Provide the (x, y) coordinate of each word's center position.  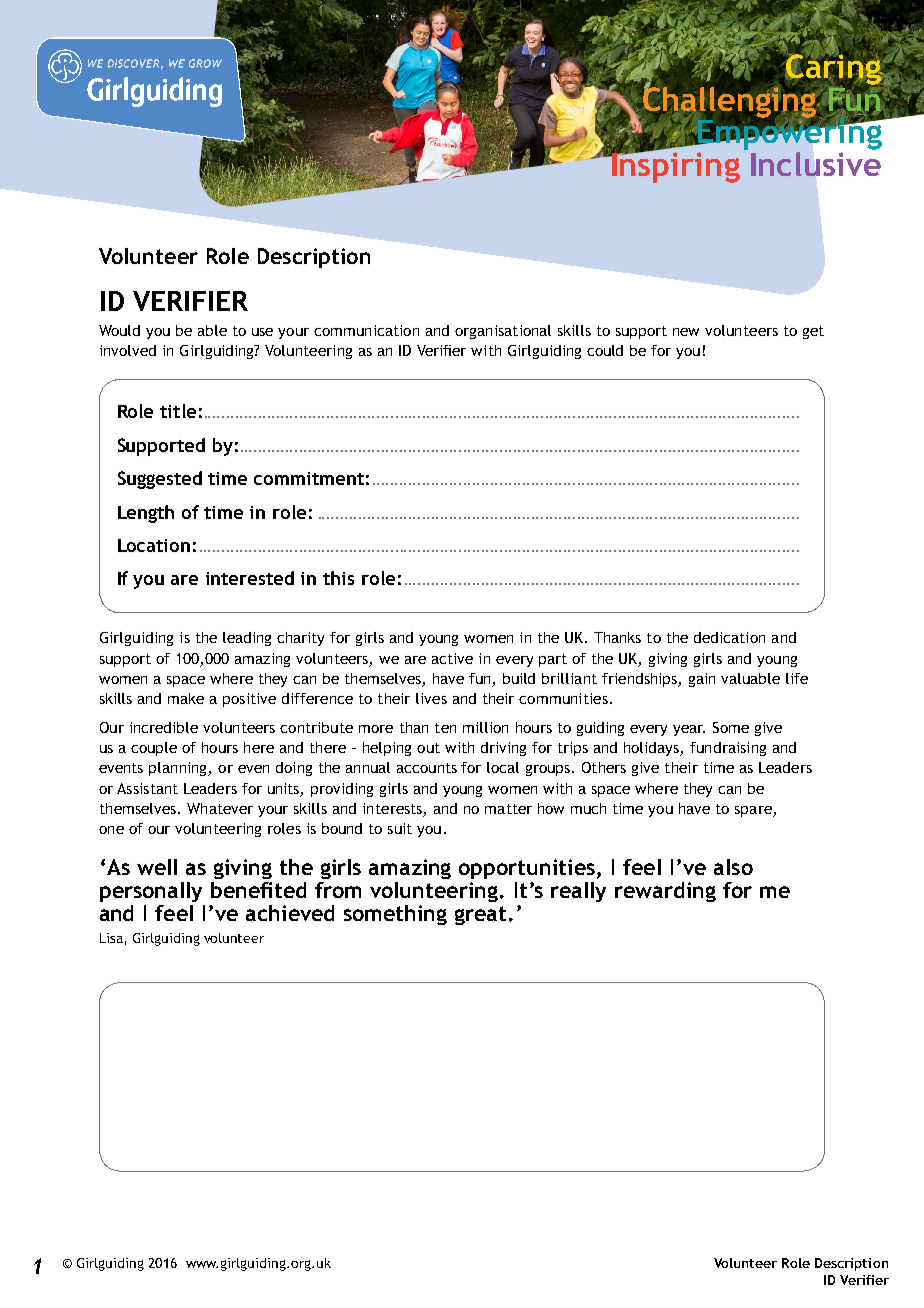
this (338, 578)
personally (151, 892)
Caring (834, 69)
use (262, 332)
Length (146, 514)
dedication (729, 637)
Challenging (730, 102)
